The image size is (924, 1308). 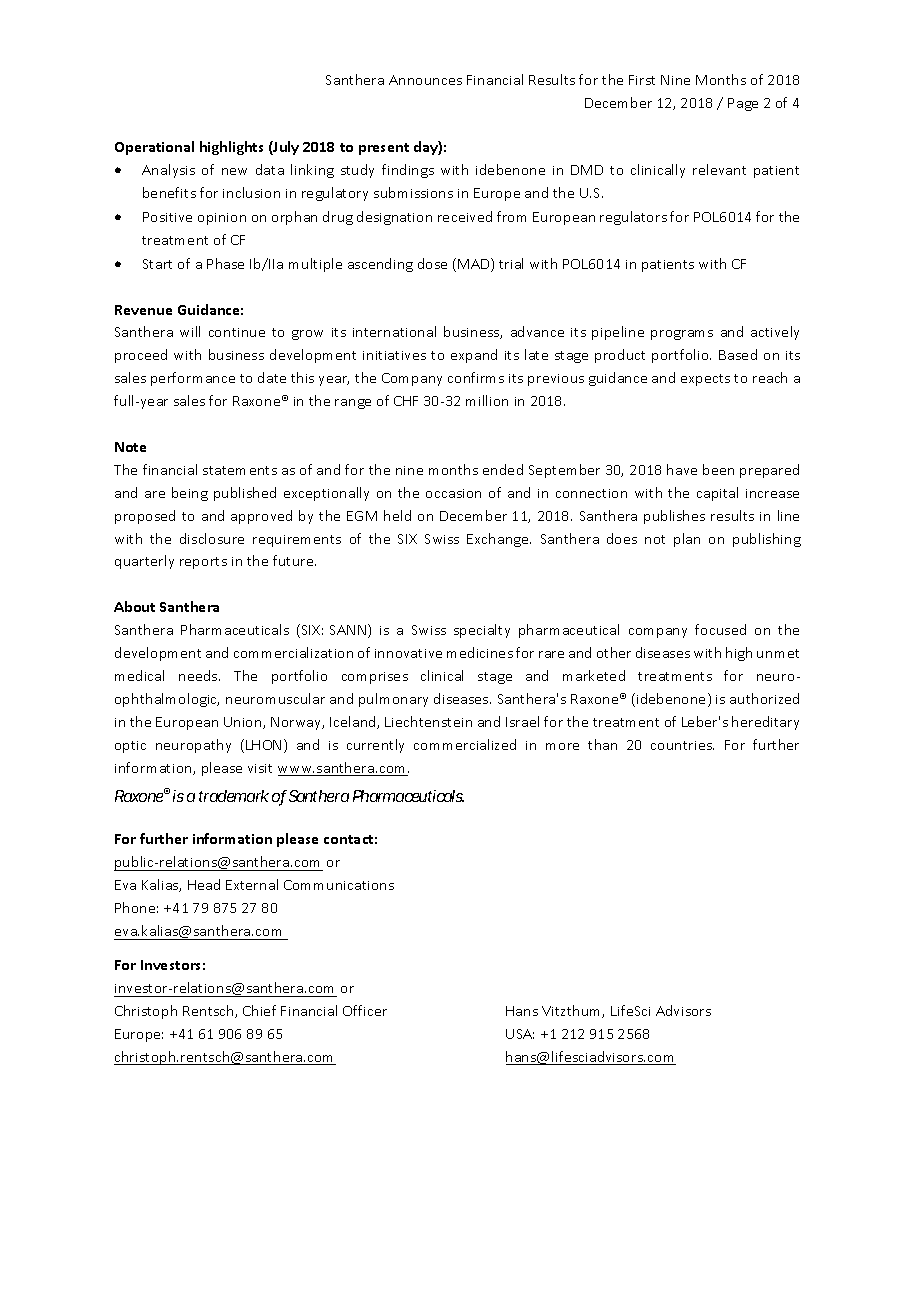 I want to click on countries, so click(x=682, y=745).
